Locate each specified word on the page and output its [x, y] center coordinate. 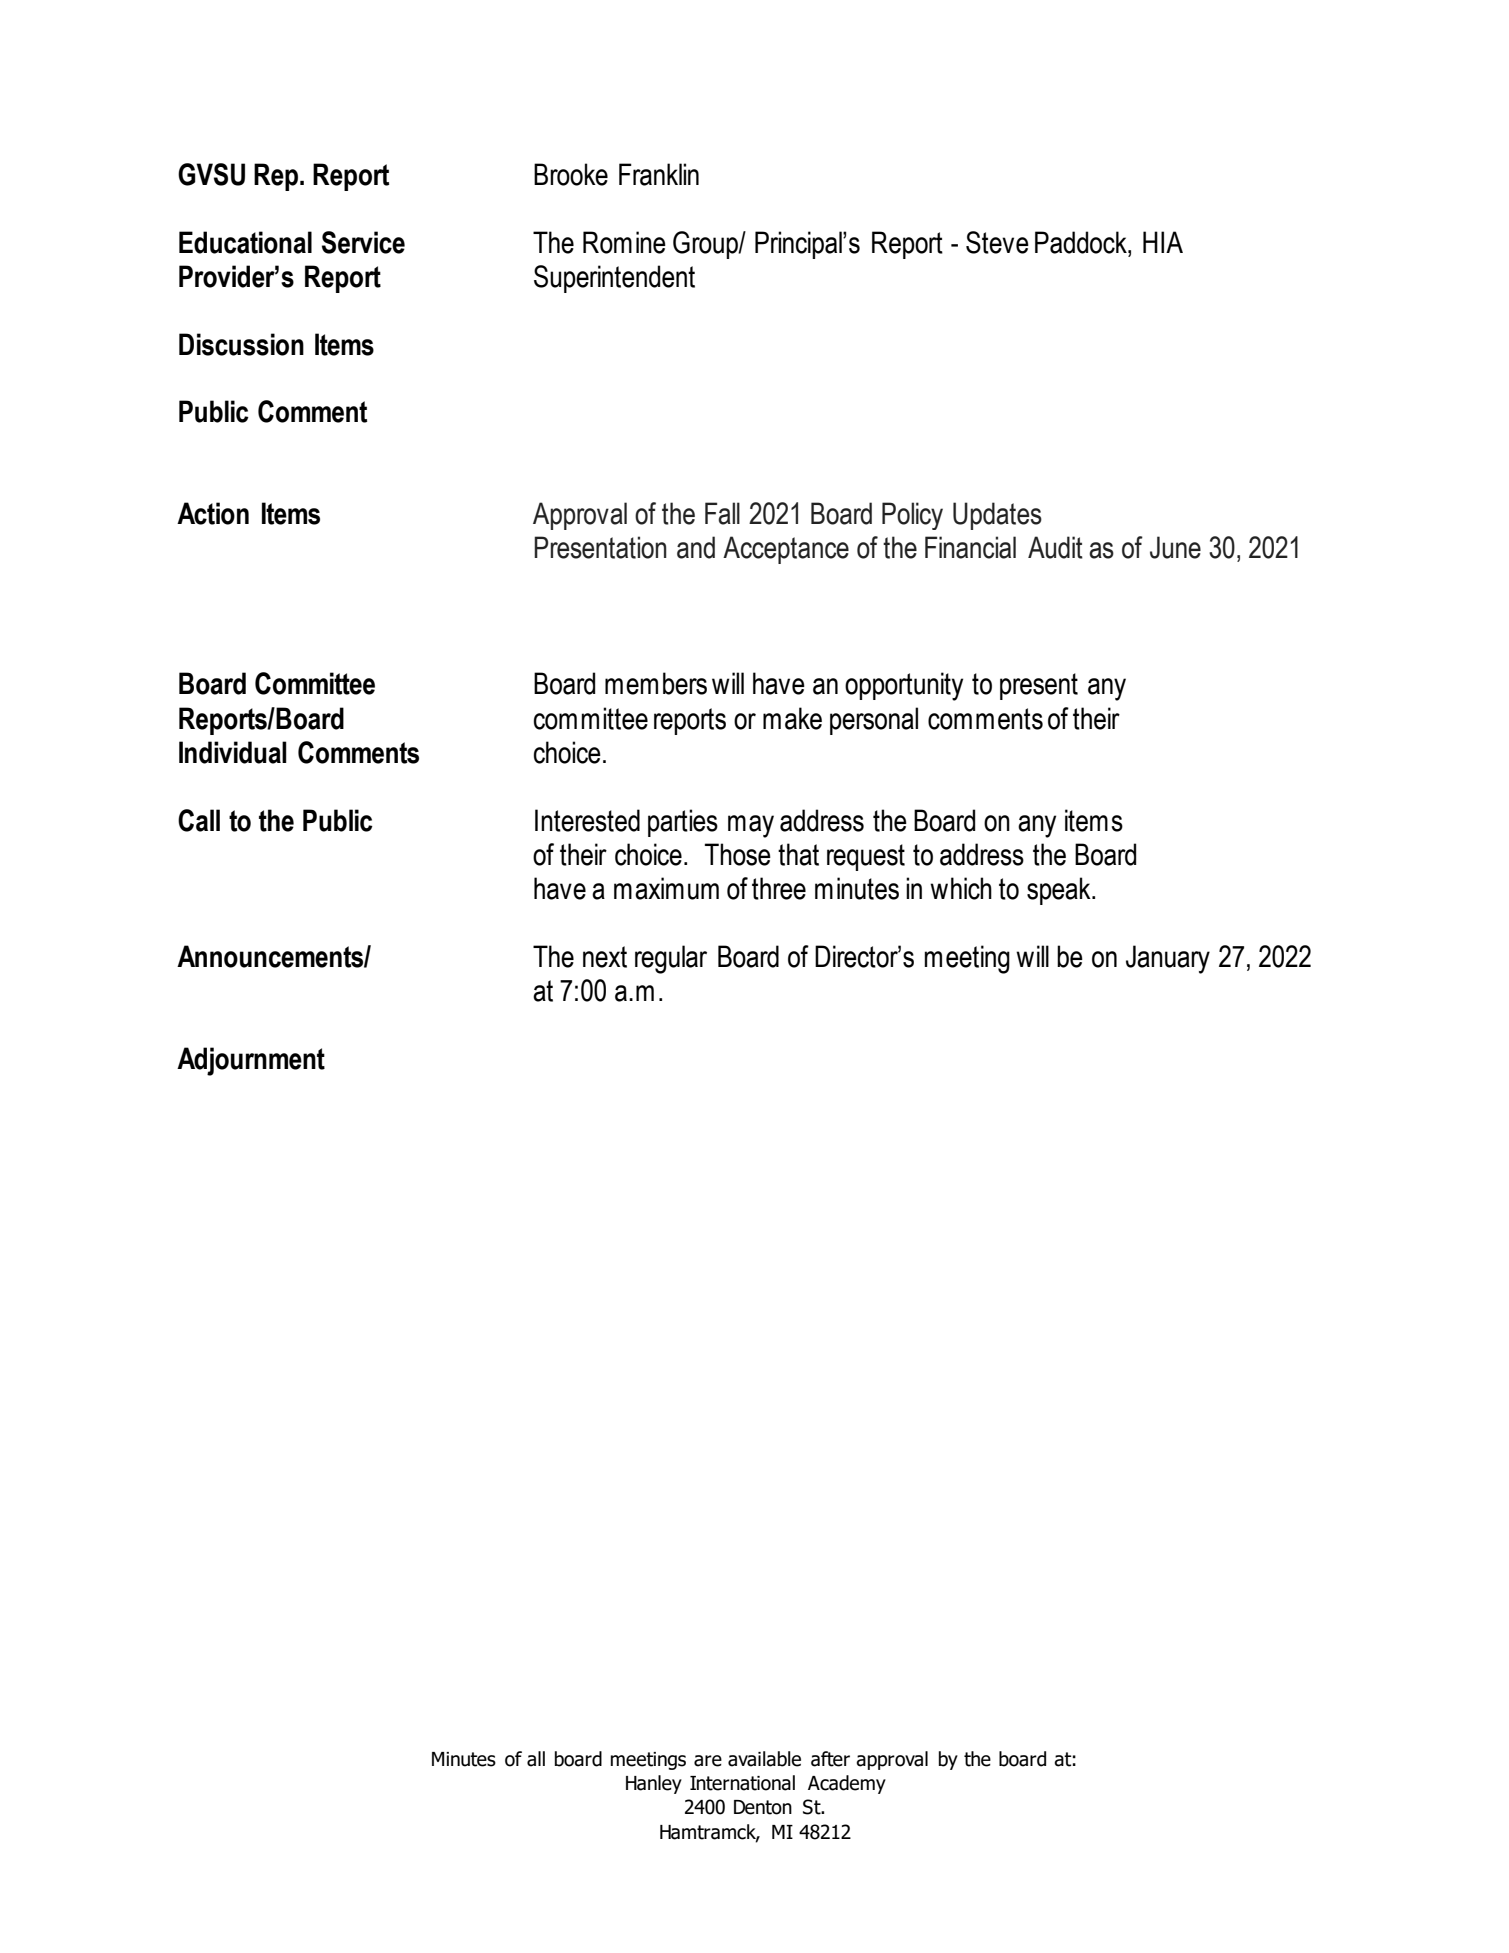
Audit [1055, 547]
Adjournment [251, 1061]
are [708, 1761]
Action [213, 513]
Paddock [1082, 242]
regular [671, 959]
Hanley [654, 1784]
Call [199, 820]
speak [1060, 891]
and [696, 547]
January [1168, 959]
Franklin [659, 174]
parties [683, 823]
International [742, 1783]
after [830, 1759]
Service [363, 242]
